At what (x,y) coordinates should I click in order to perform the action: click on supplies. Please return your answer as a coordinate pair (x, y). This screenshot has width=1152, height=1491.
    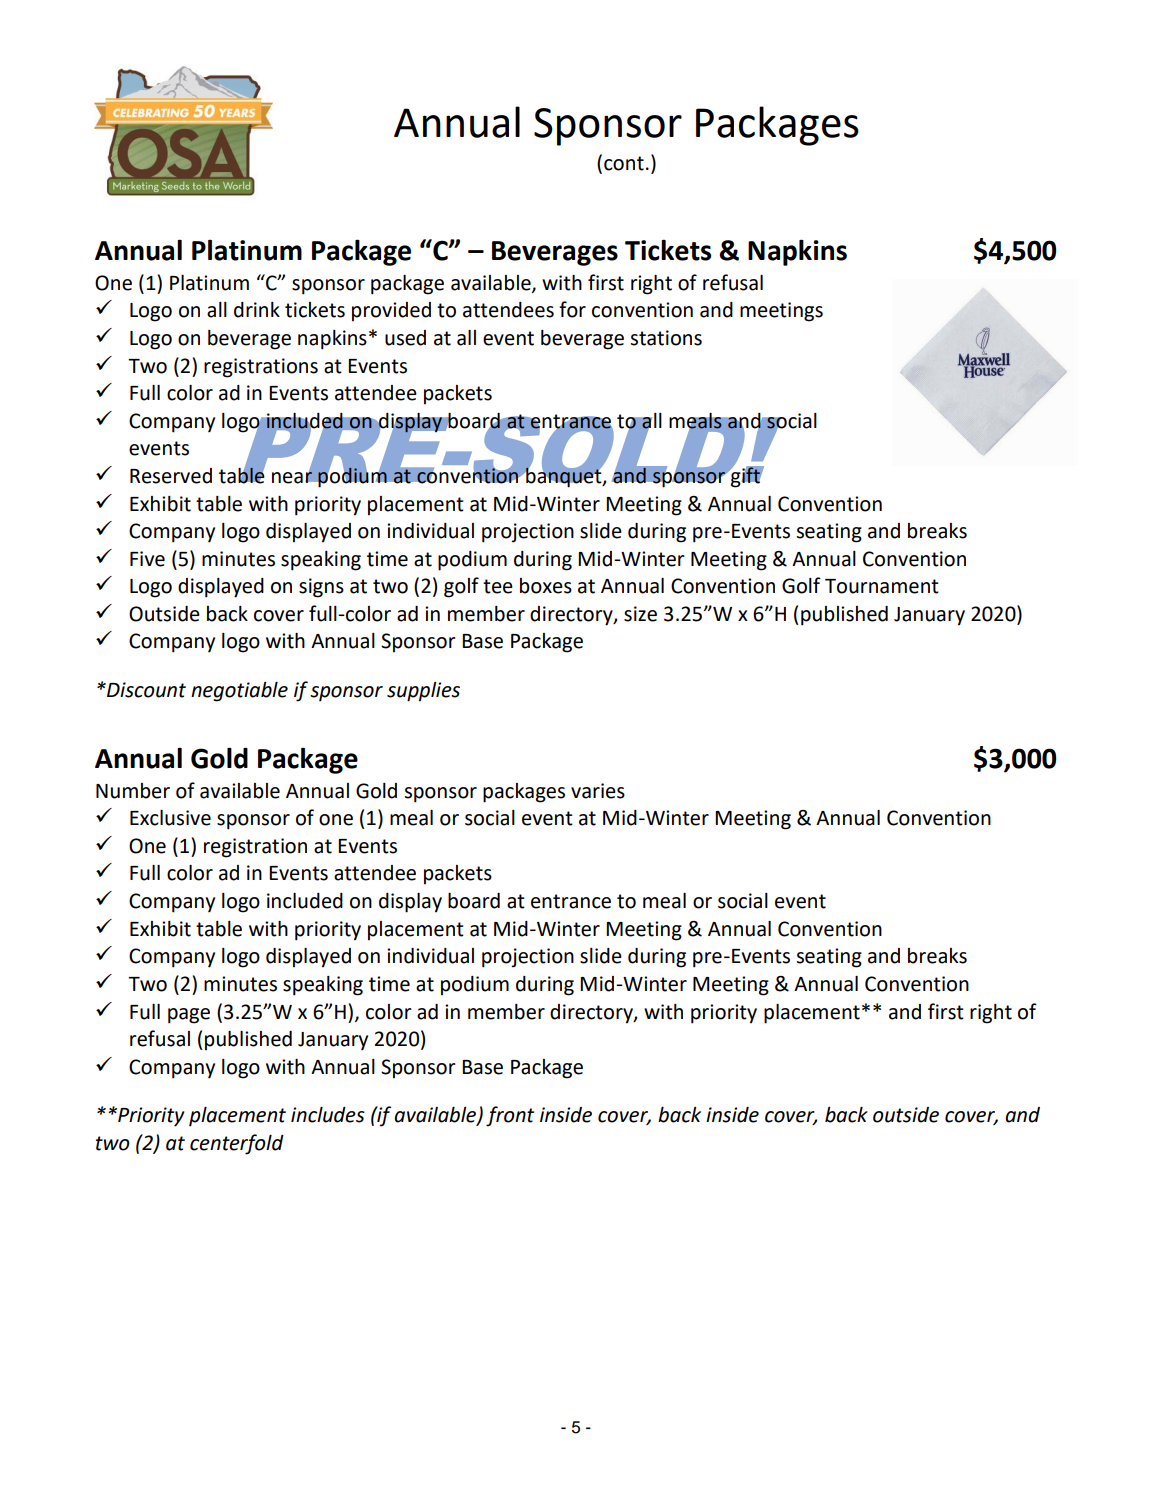
    Looking at the image, I should click on (423, 692).
